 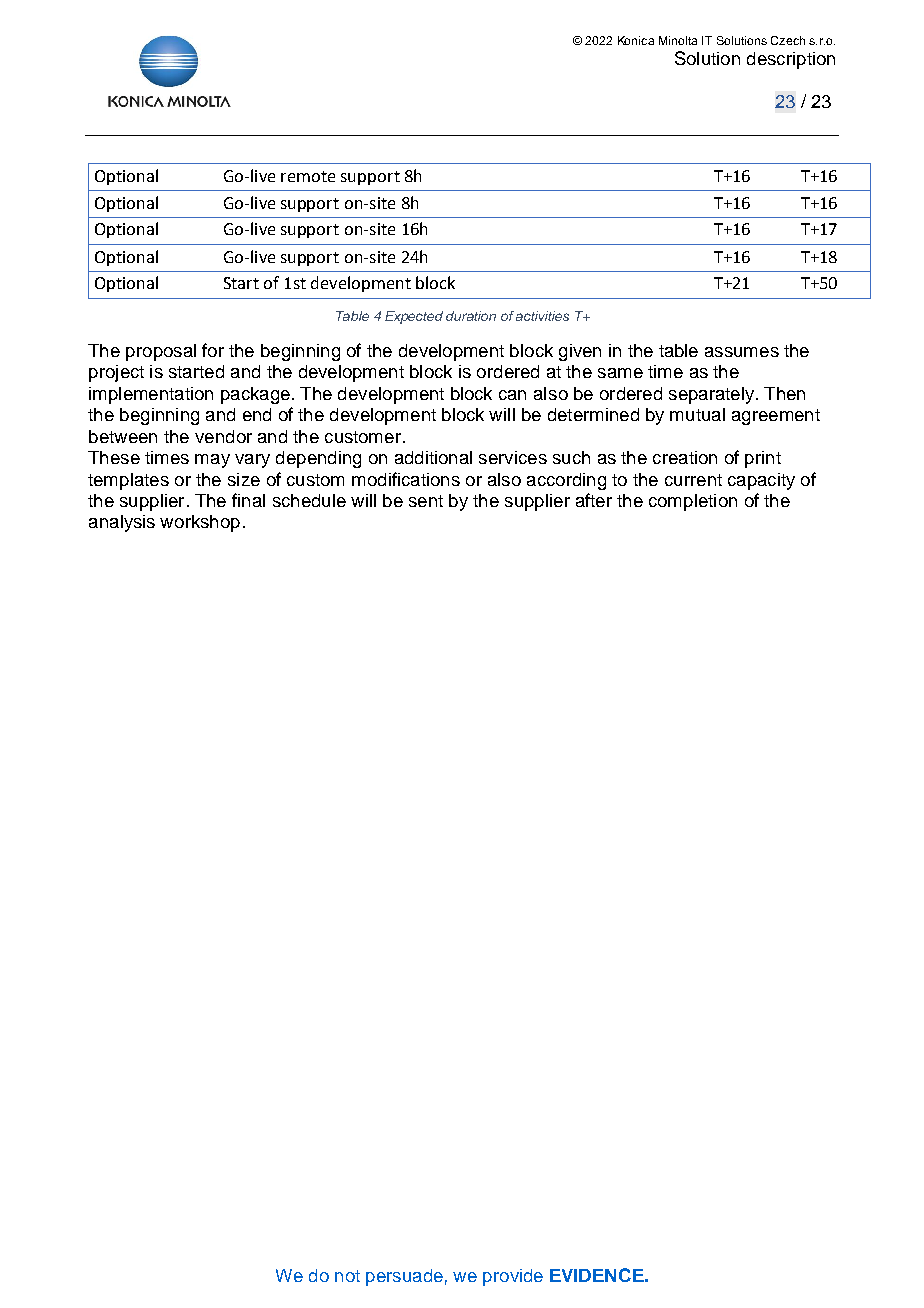 What do you see at coordinates (213, 350) in the image?
I see `for` at bounding box center [213, 350].
